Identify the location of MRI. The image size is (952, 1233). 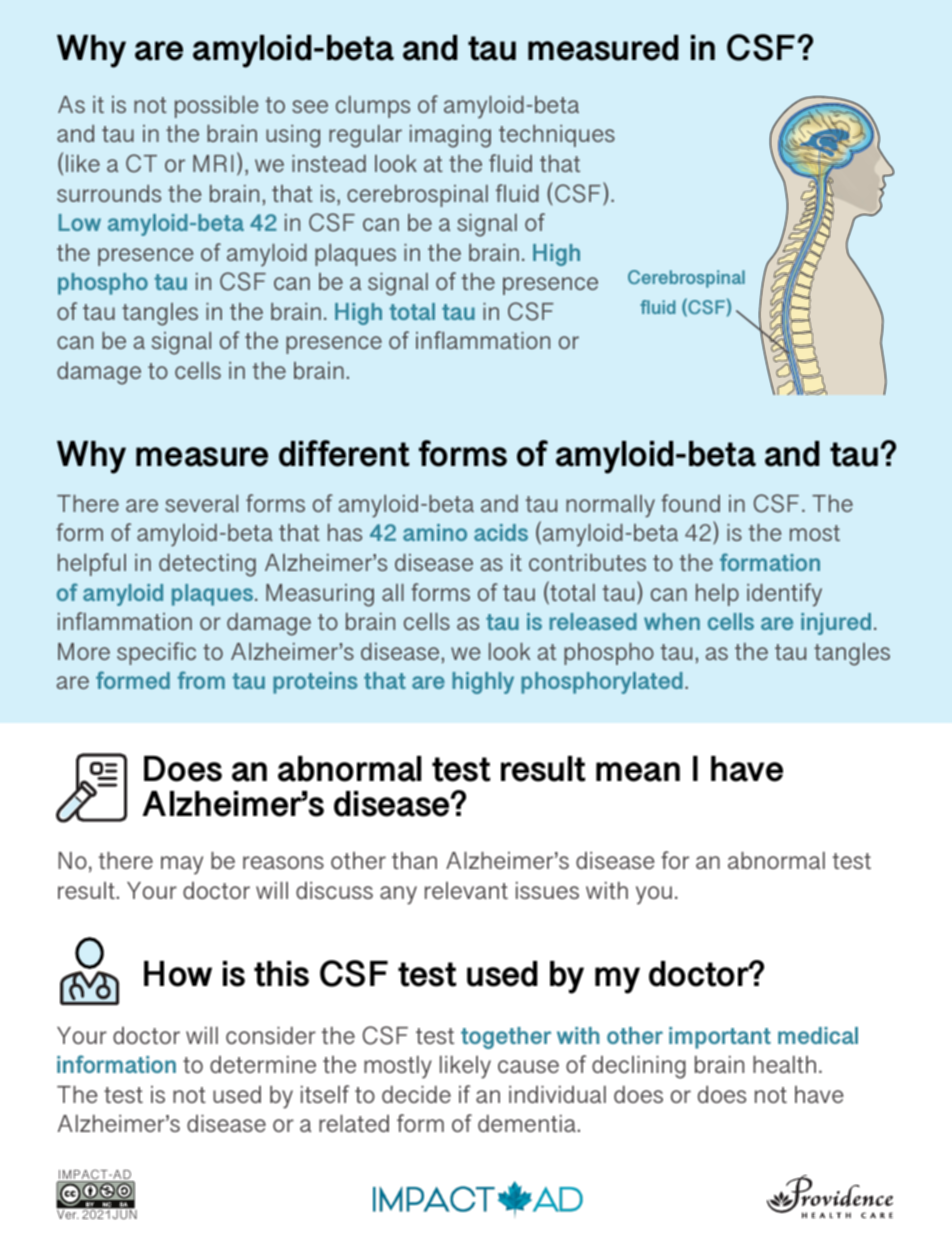
(213, 163).
